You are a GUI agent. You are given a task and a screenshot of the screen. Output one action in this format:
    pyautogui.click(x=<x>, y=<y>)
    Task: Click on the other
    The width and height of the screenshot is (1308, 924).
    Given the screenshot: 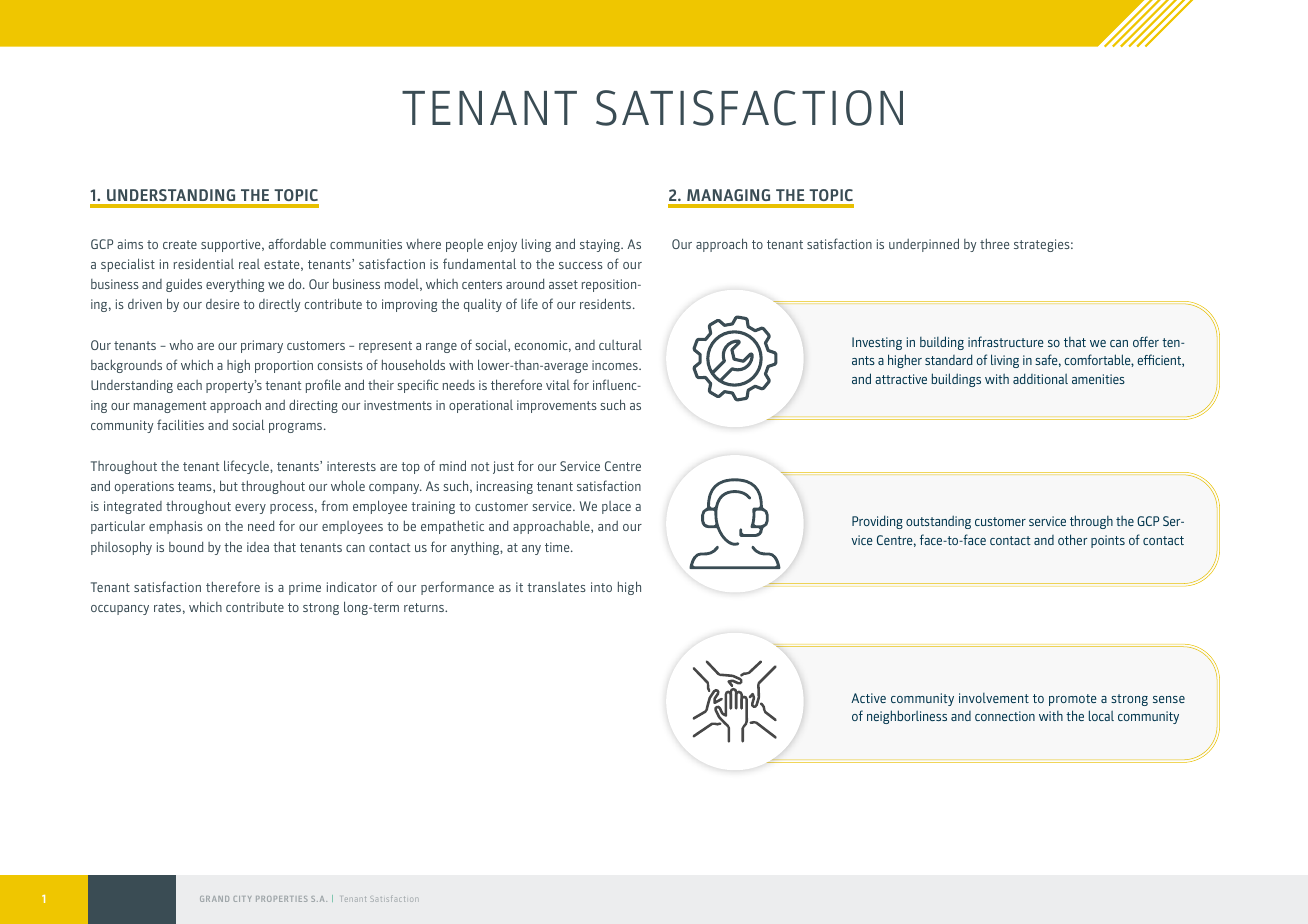 What is the action you would take?
    pyautogui.click(x=1072, y=539)
